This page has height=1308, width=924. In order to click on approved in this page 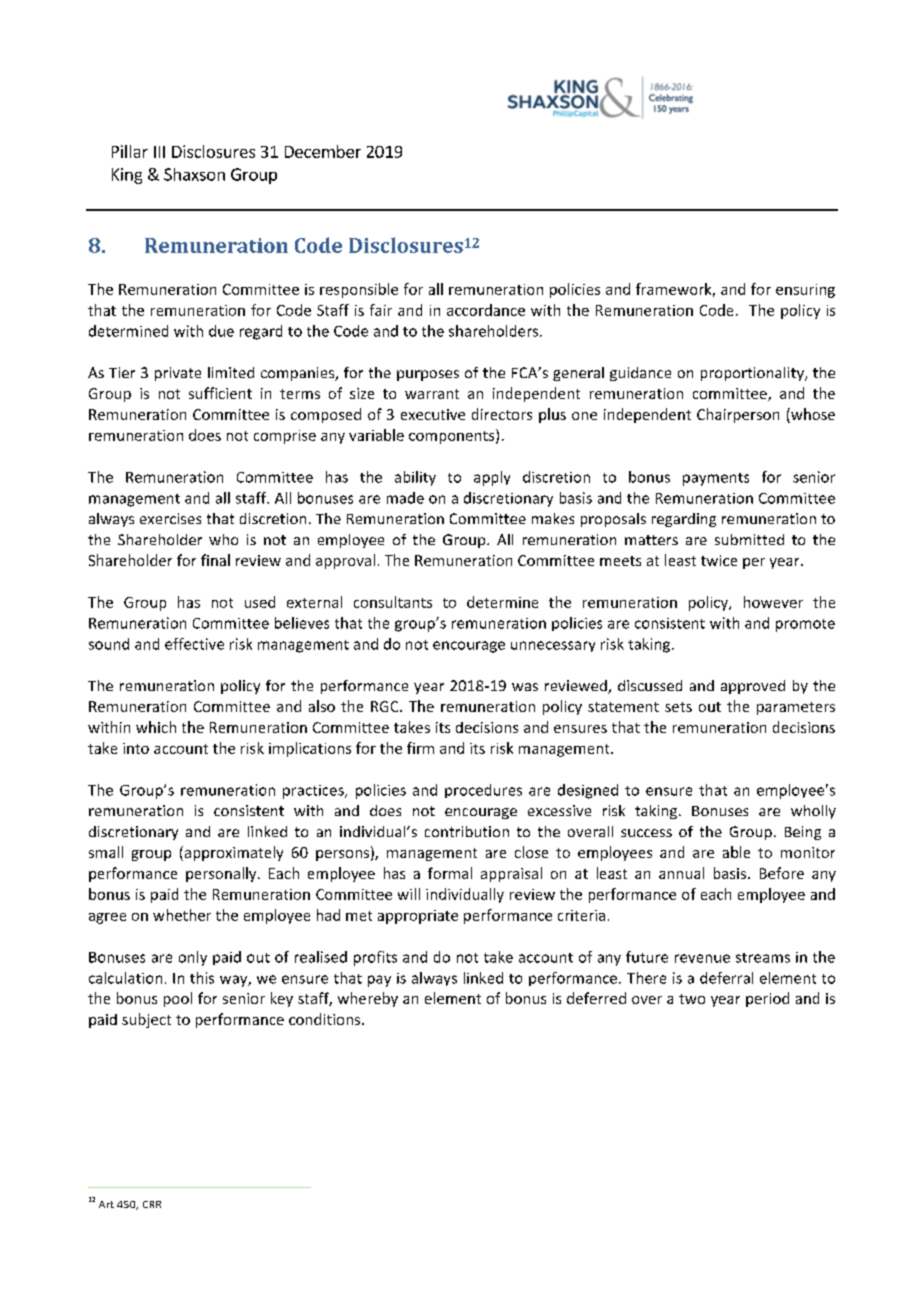, I will do `click(753, 687)`.
